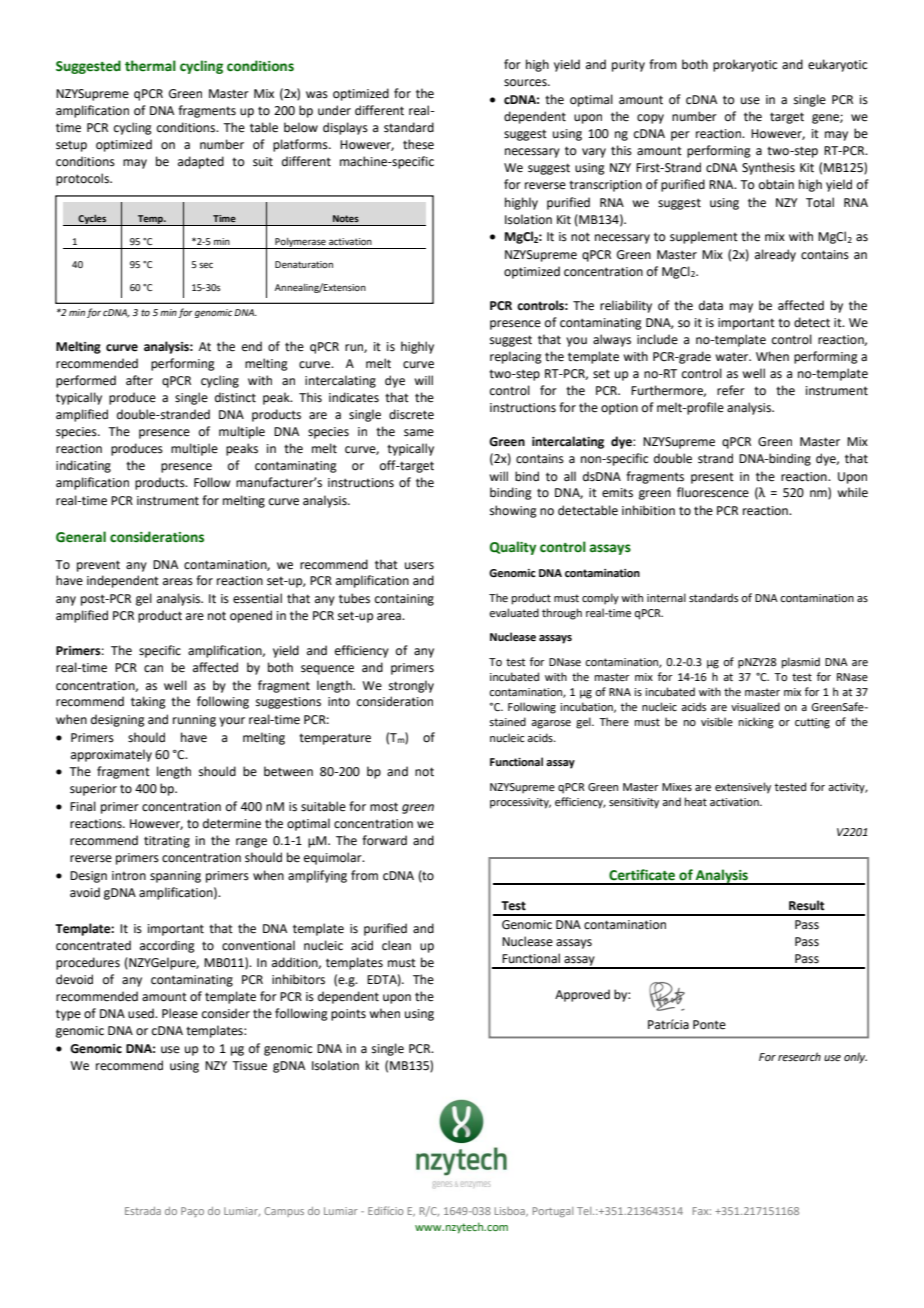  Describe the element at coordinates (418, 144) in the image. I see `these` at that location.
